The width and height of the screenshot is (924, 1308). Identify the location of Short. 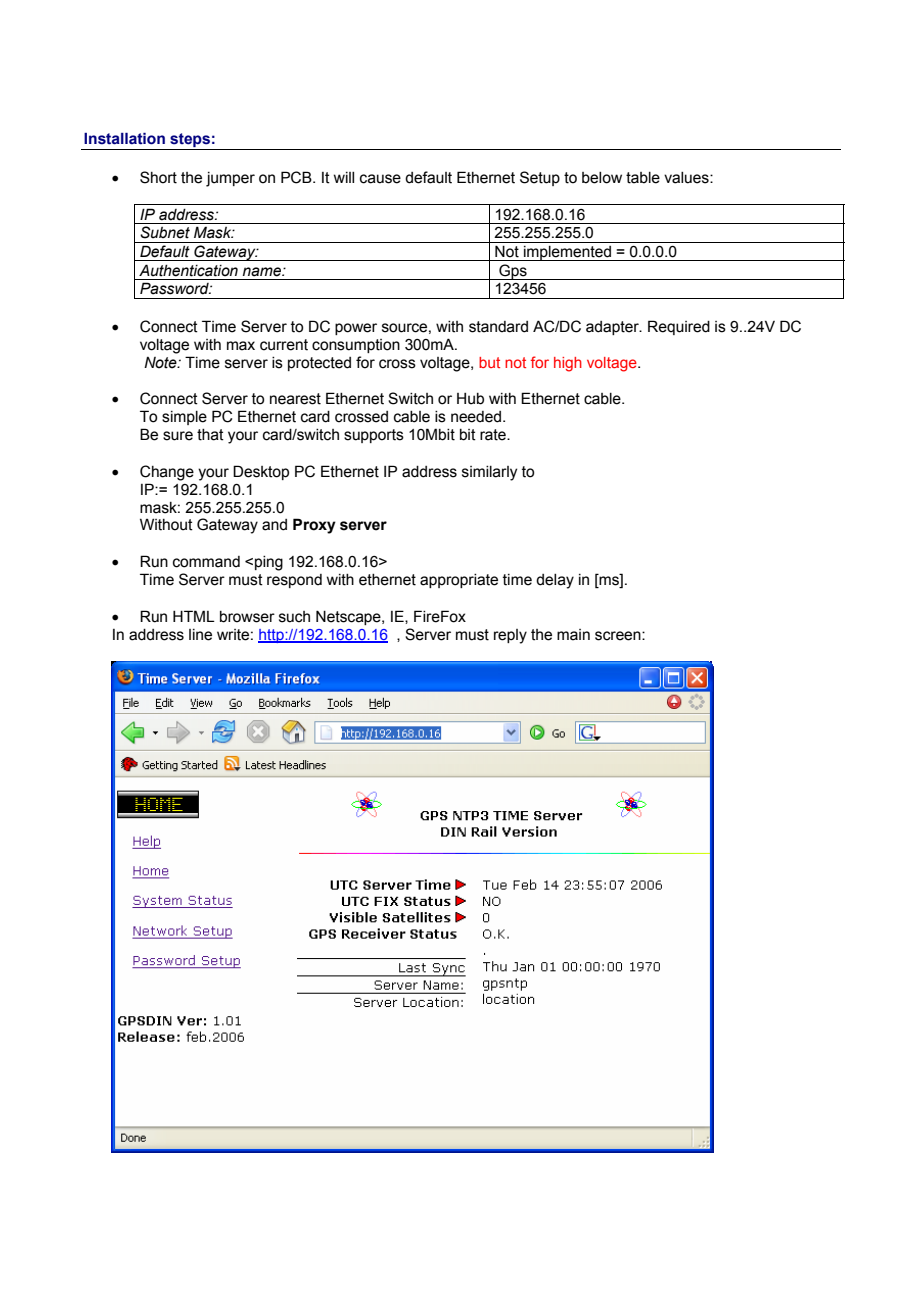
(158, 177).
